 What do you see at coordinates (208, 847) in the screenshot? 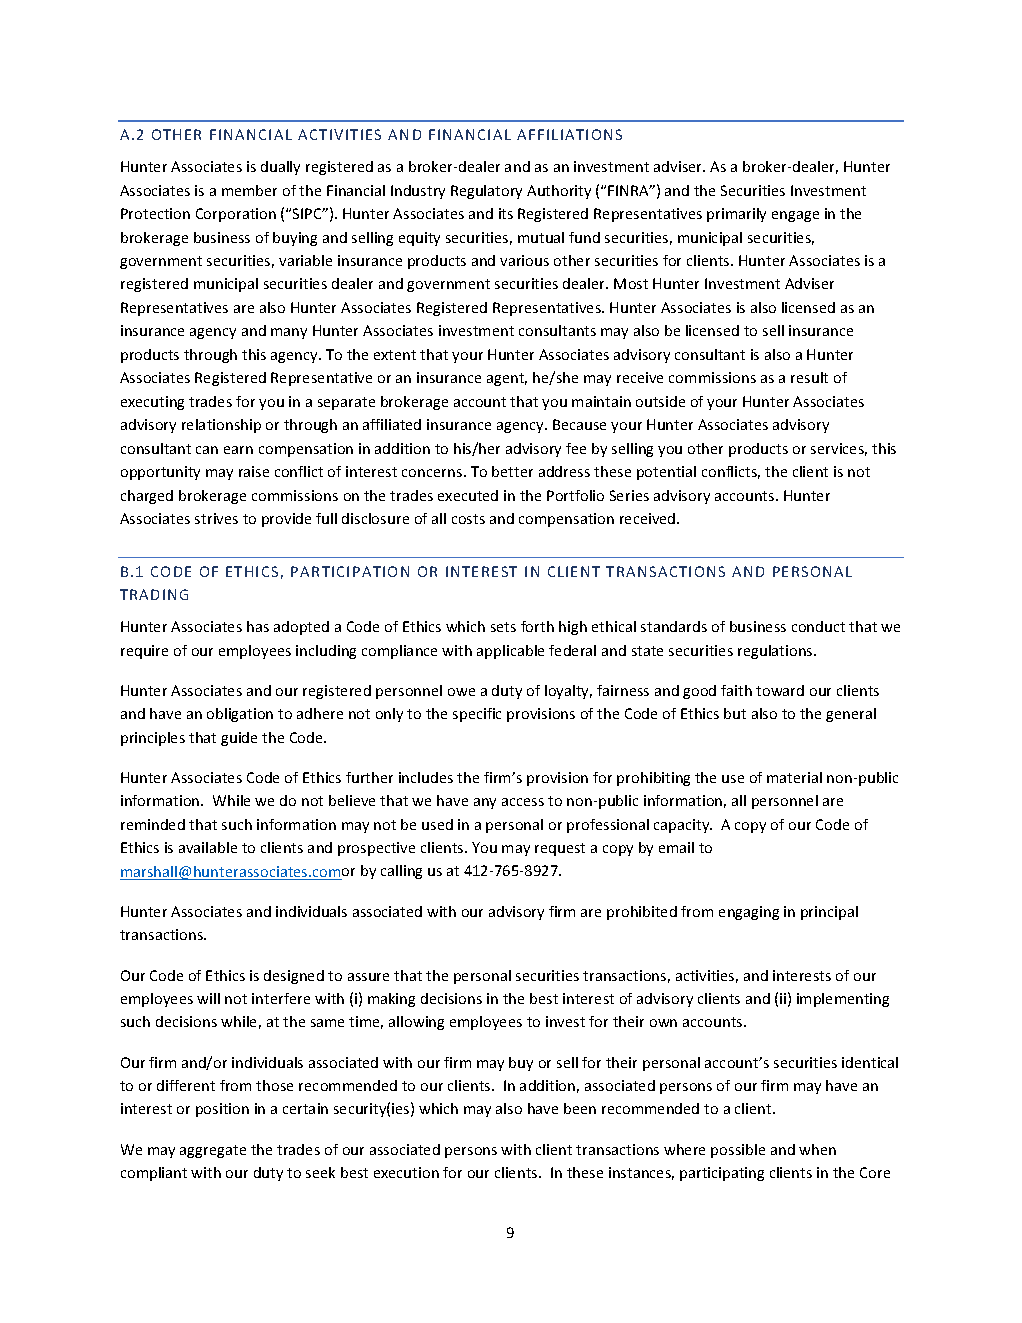
I see `available` at bounding box center [208, 847].
